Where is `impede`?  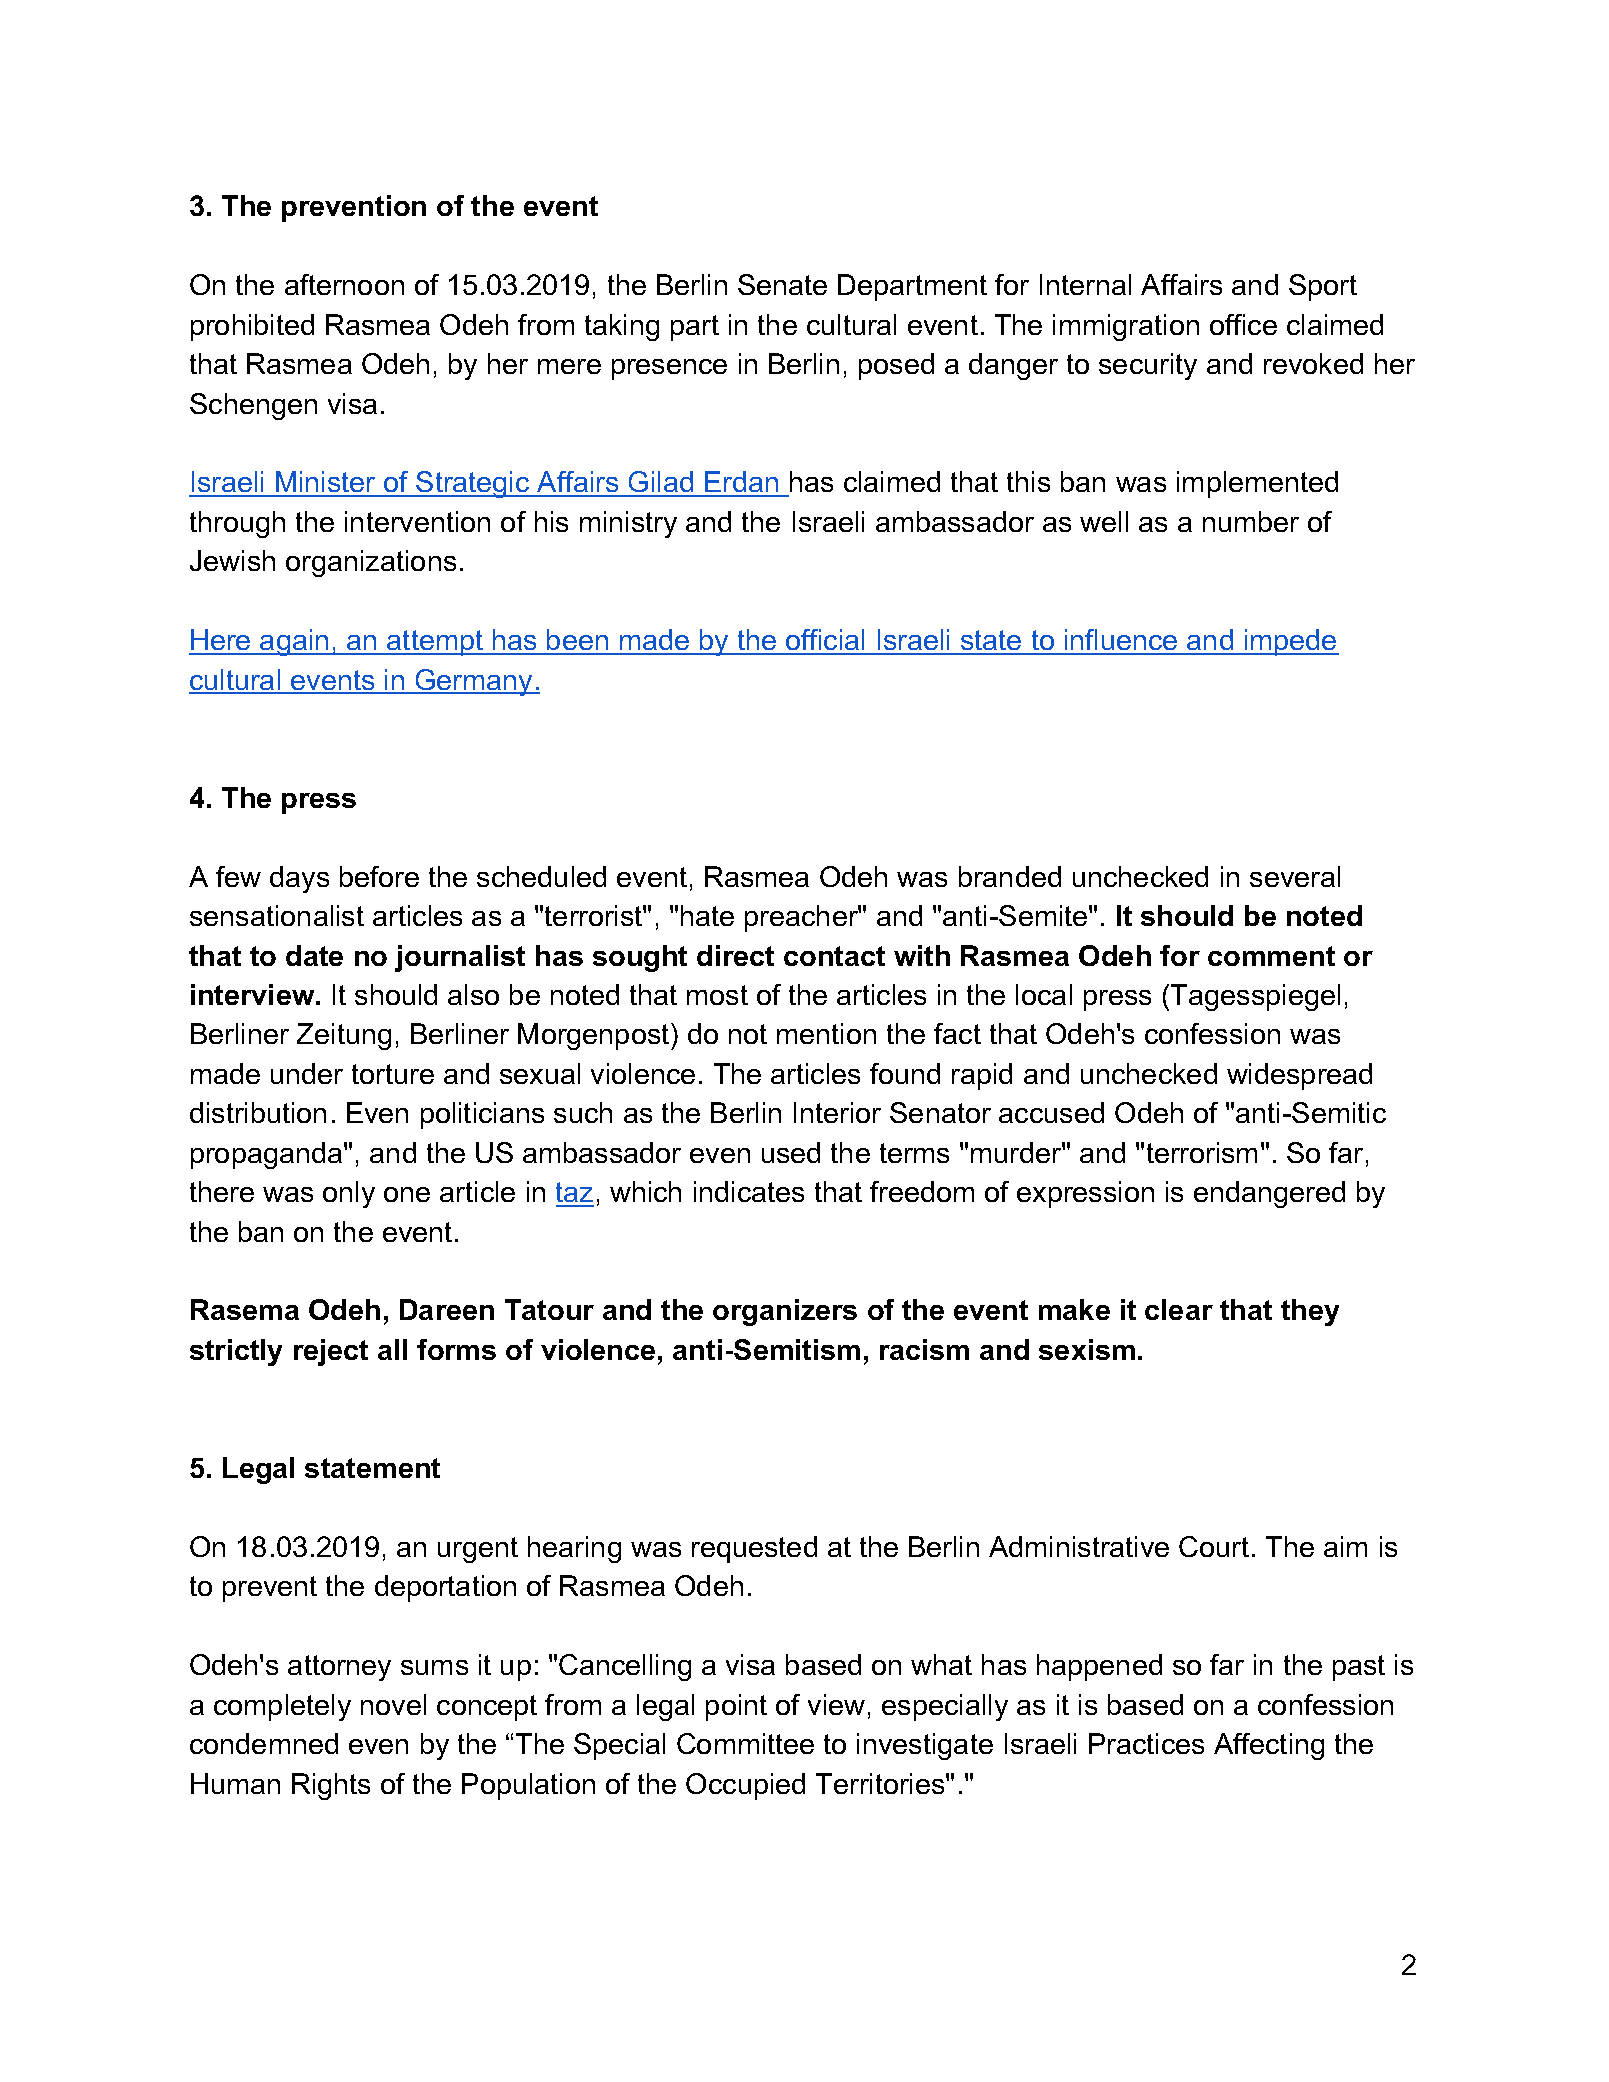
impede is located at coordinates (1291, 642).
